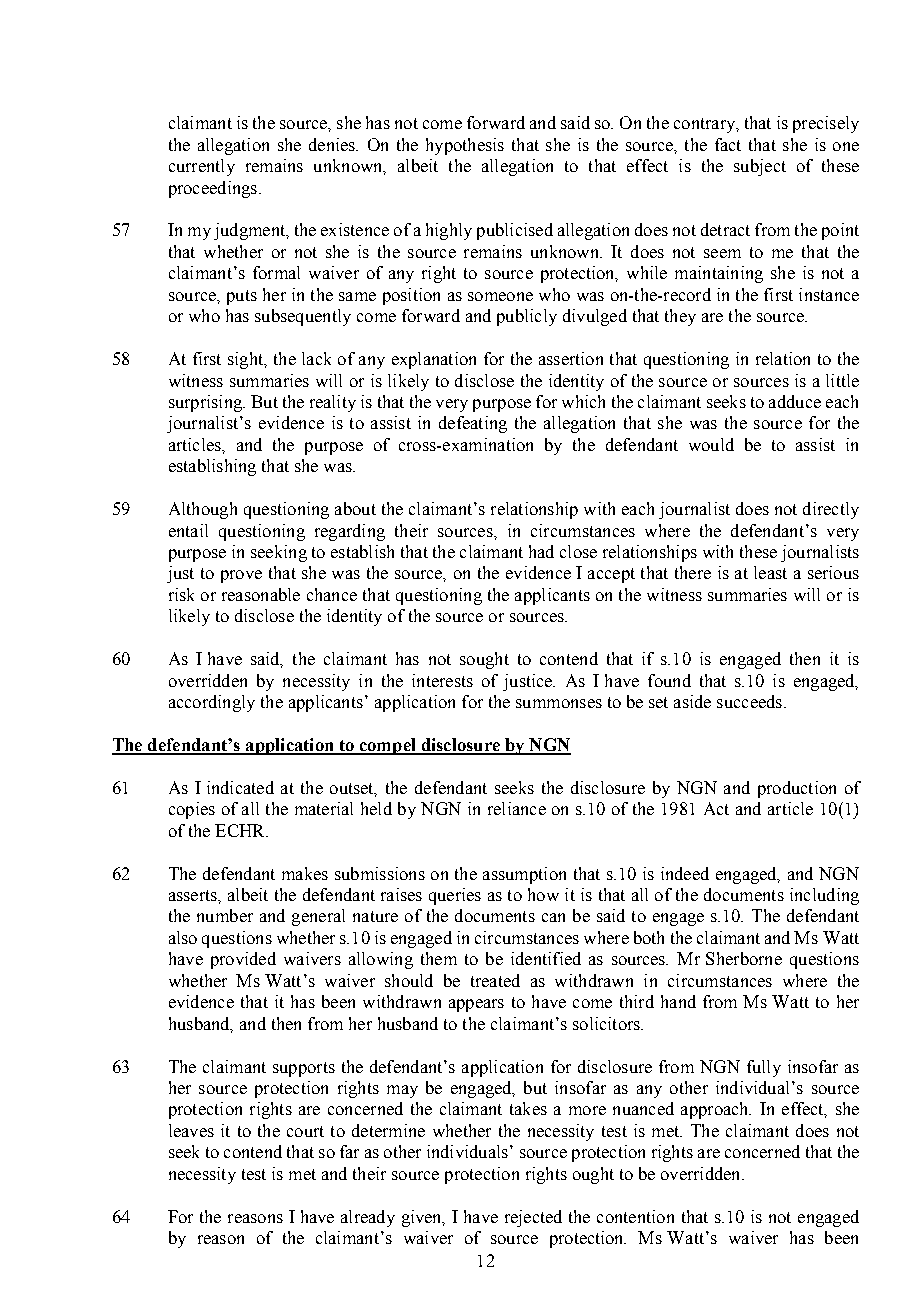 The width and height of the image is (924, 1308). Describe the element at coordinates (716, 1110) in the image. I see `approach` at that location.
